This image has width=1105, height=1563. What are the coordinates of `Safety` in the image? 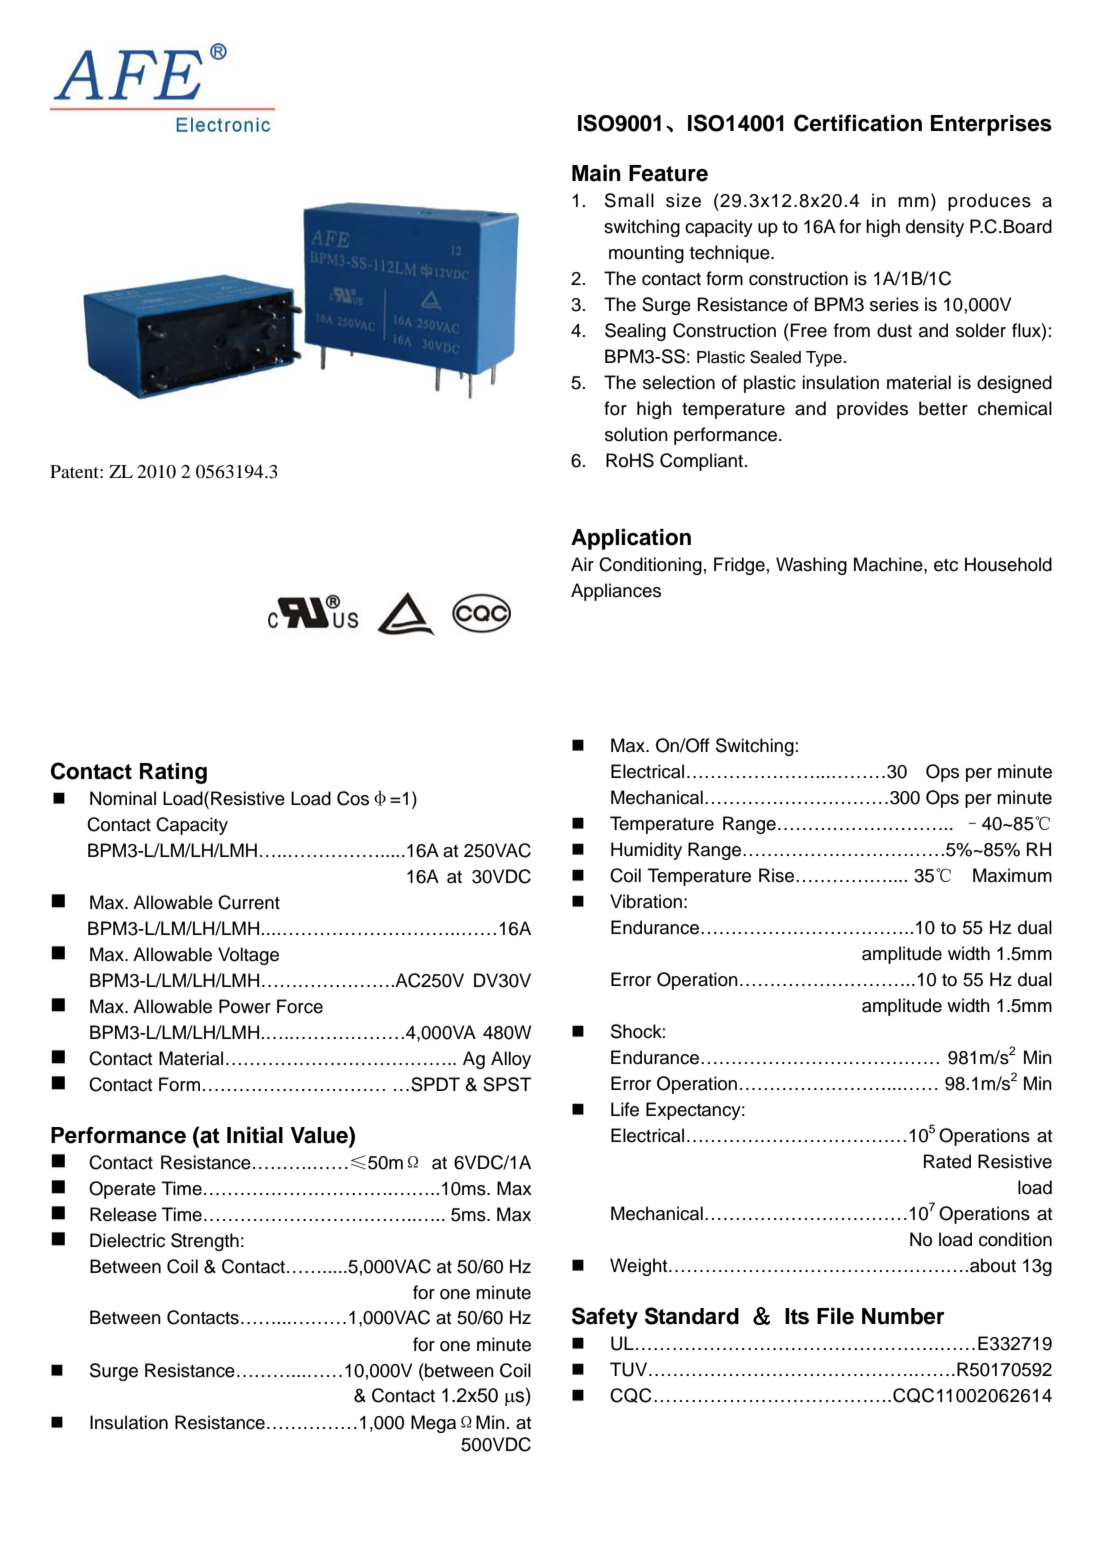 It's located at (605, 1318).
